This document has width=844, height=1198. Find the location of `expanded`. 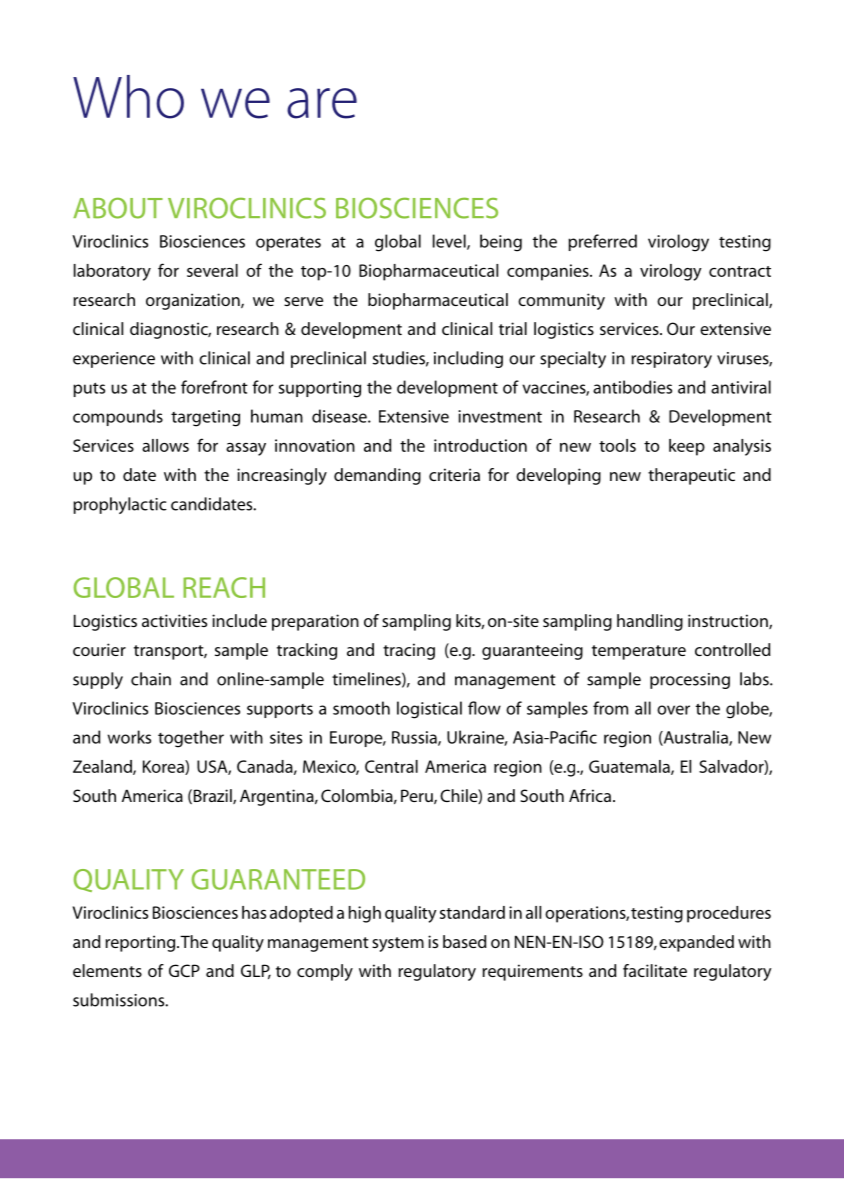

expanded is located at coordinates (696, 943).
